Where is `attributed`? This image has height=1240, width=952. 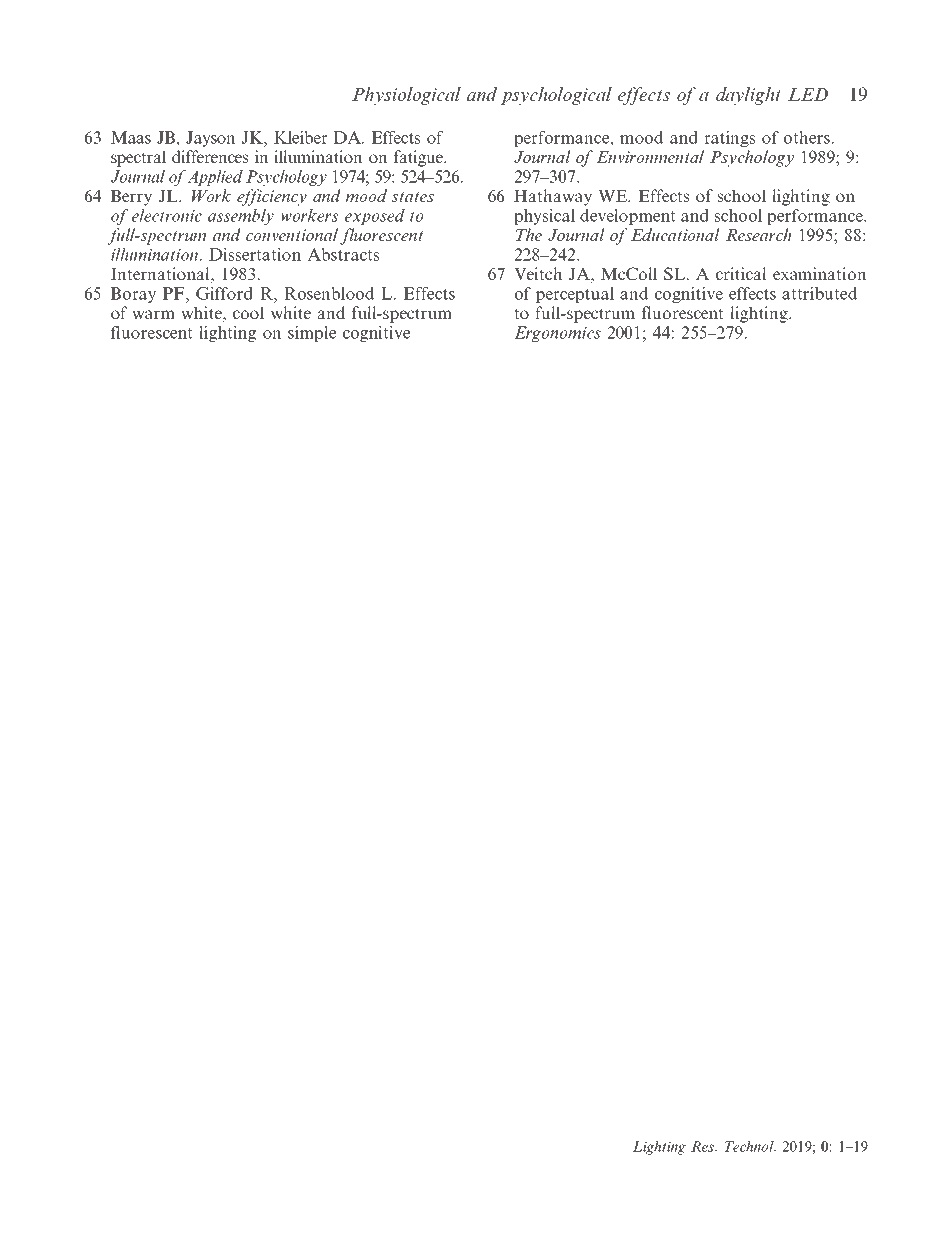
attributed is located at coordinates (819, 293).
